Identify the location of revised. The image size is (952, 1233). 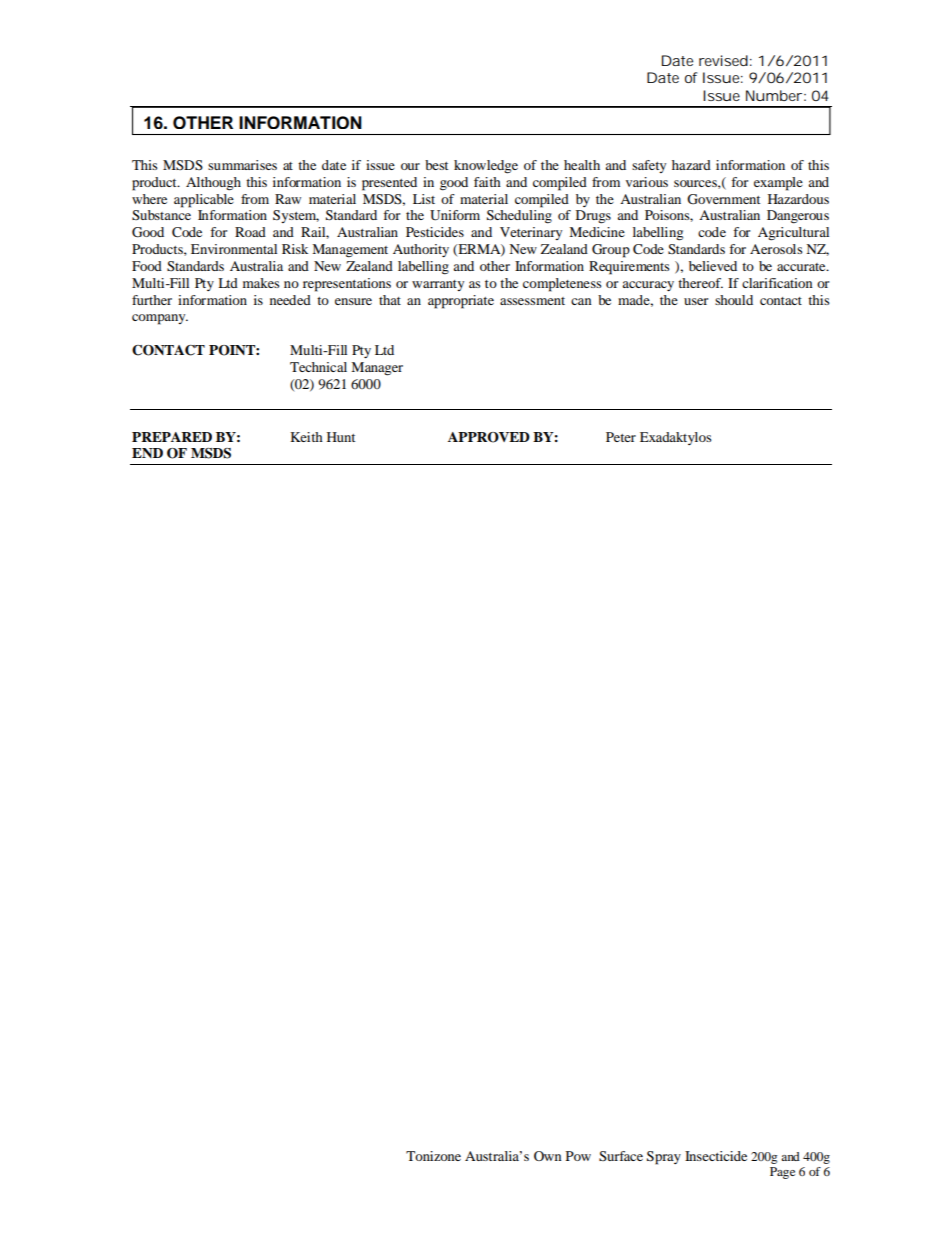
(723, 60).
